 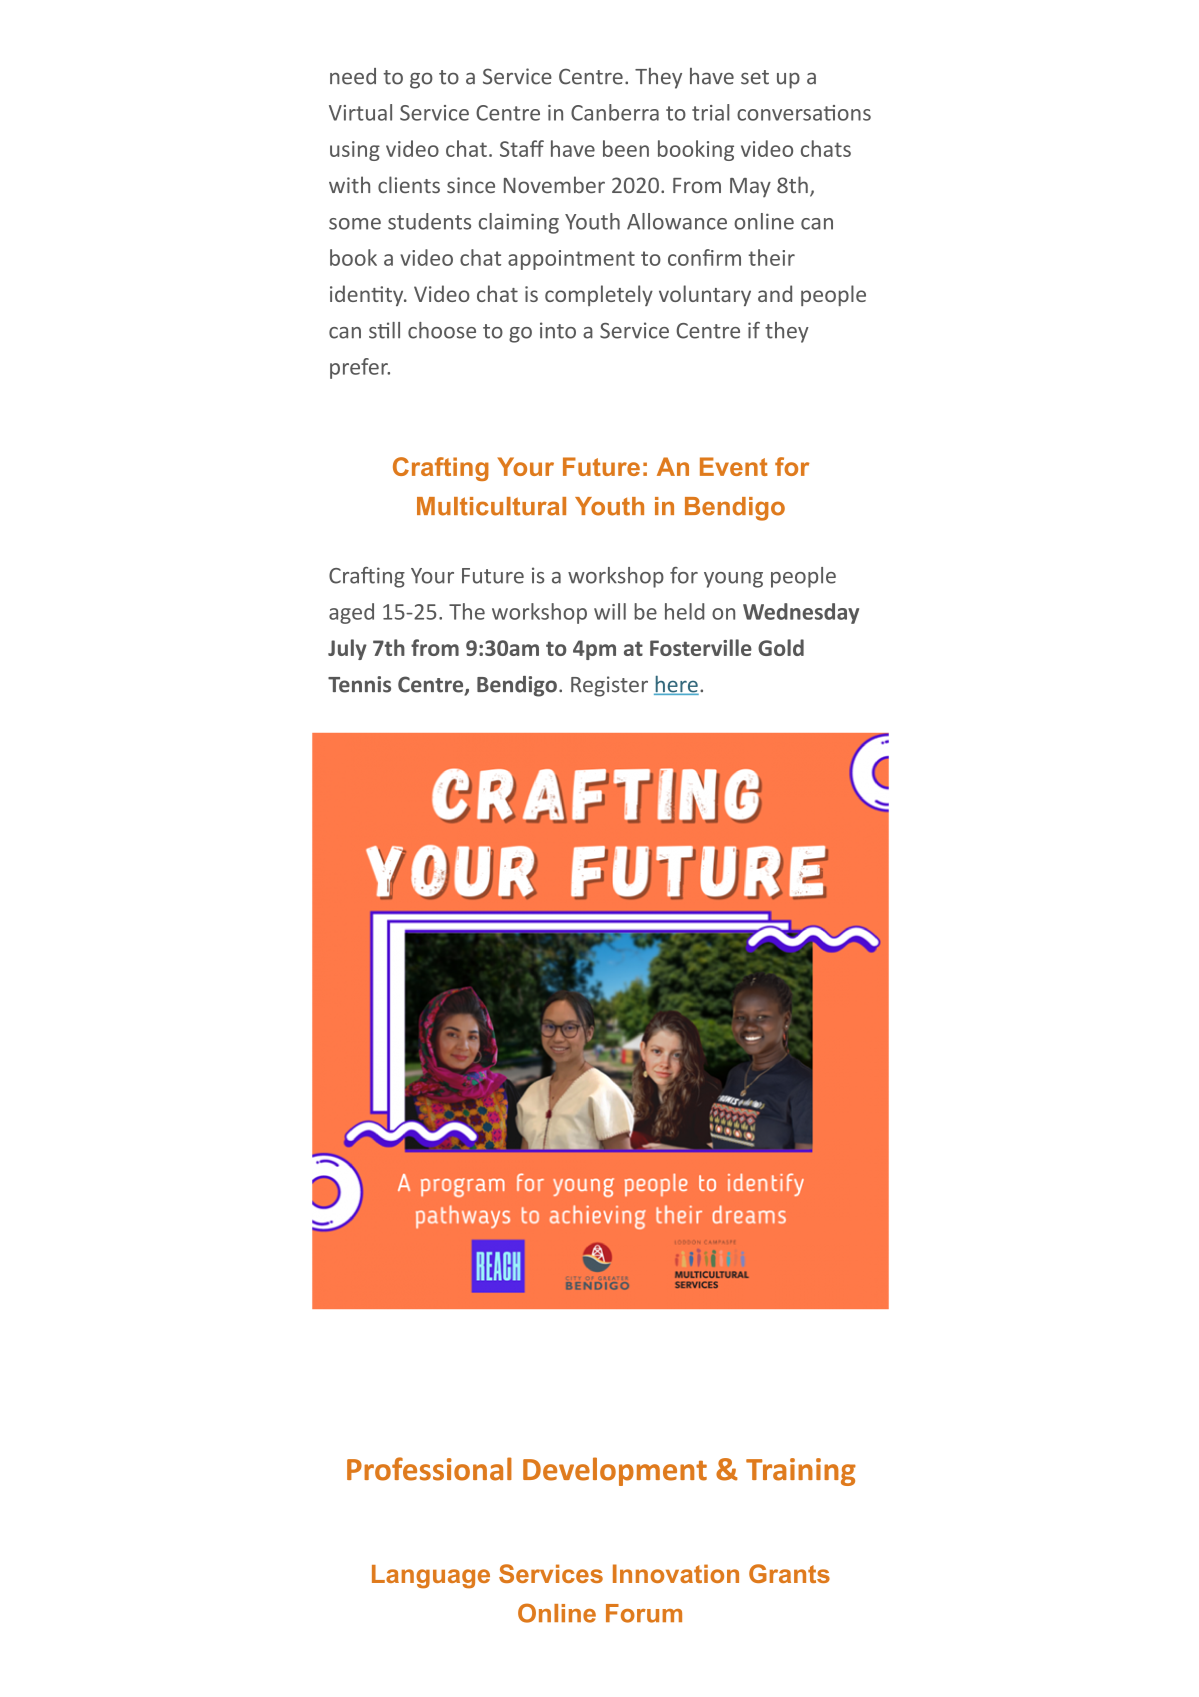 What do you see at coordinates (409, 184) in the screenshot?
I see `clients` at bounding box center [409, 184].
